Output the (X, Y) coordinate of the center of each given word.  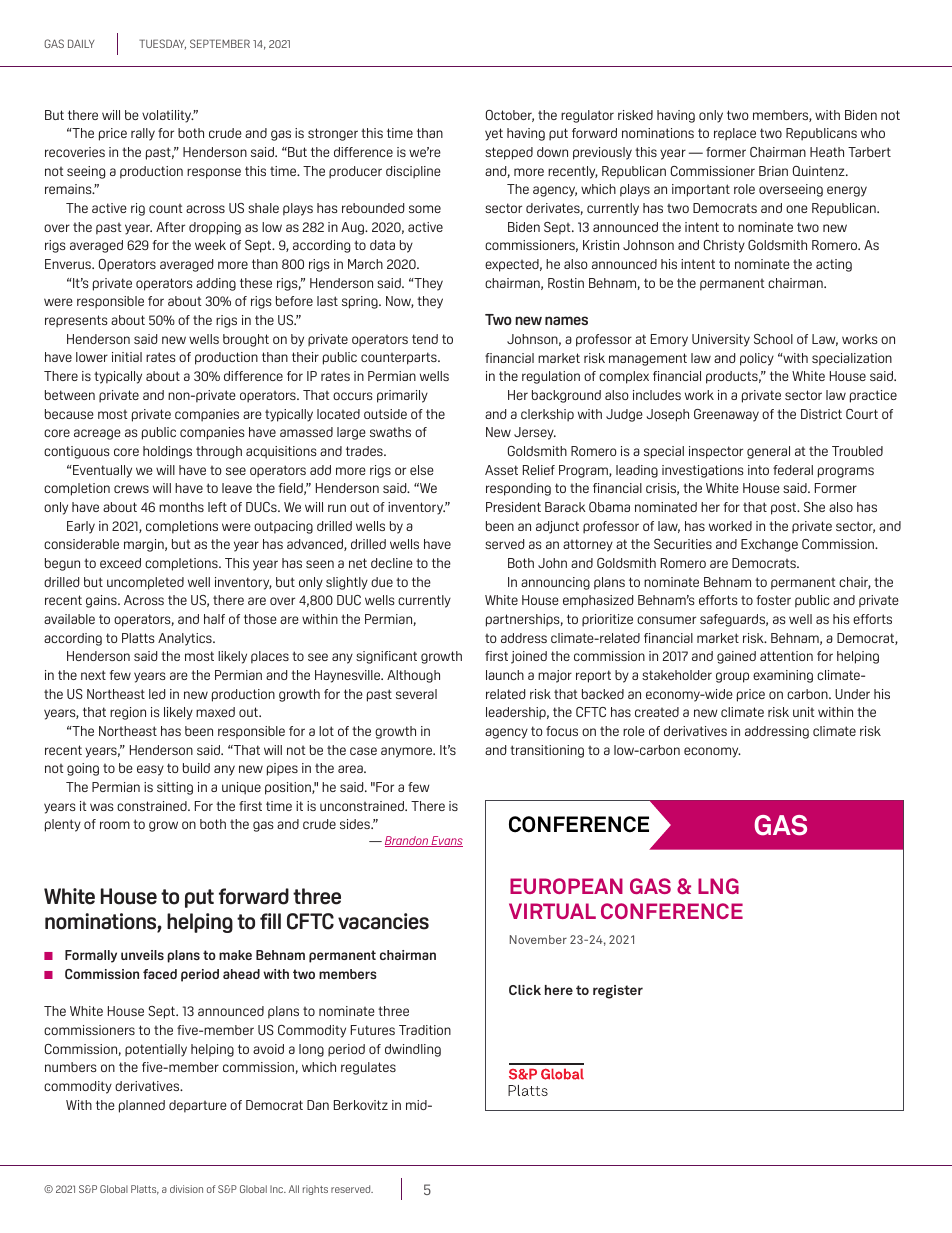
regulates (368, 1068)
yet (494, 134)
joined (529, 657)
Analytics (186, 639)
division (186, 1189)
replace (735, 134)
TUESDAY (162, 44)
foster (774, 600)
